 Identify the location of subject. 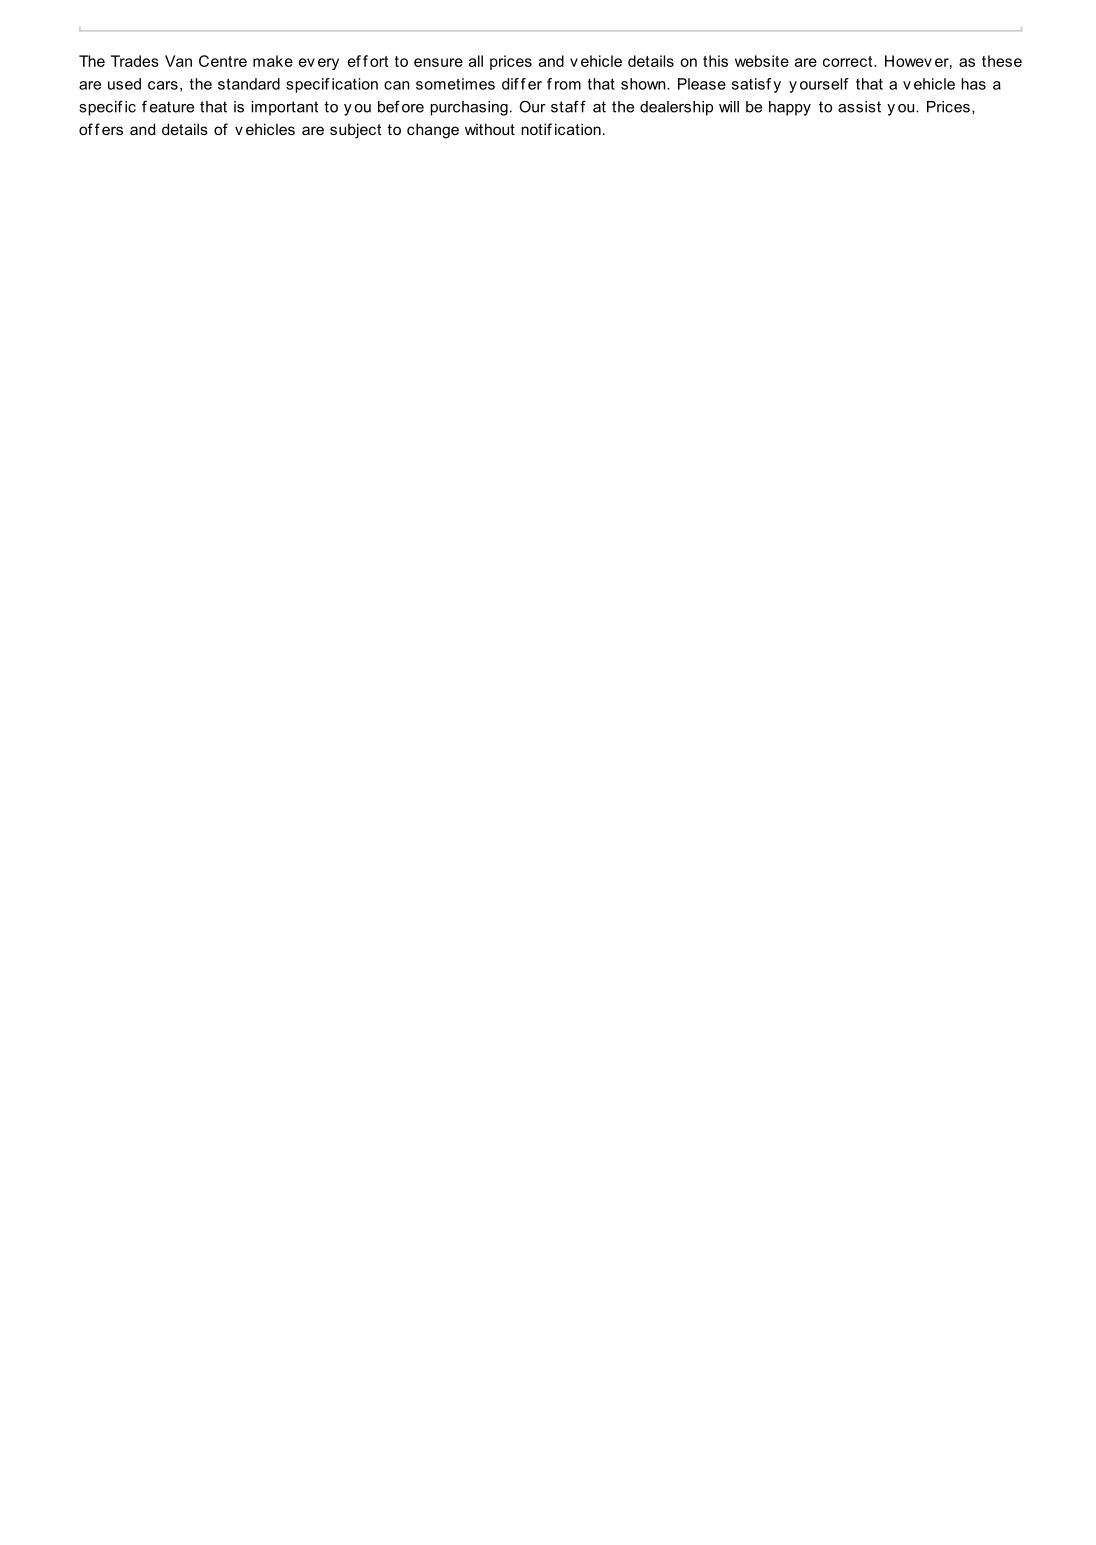
(355, 131).
